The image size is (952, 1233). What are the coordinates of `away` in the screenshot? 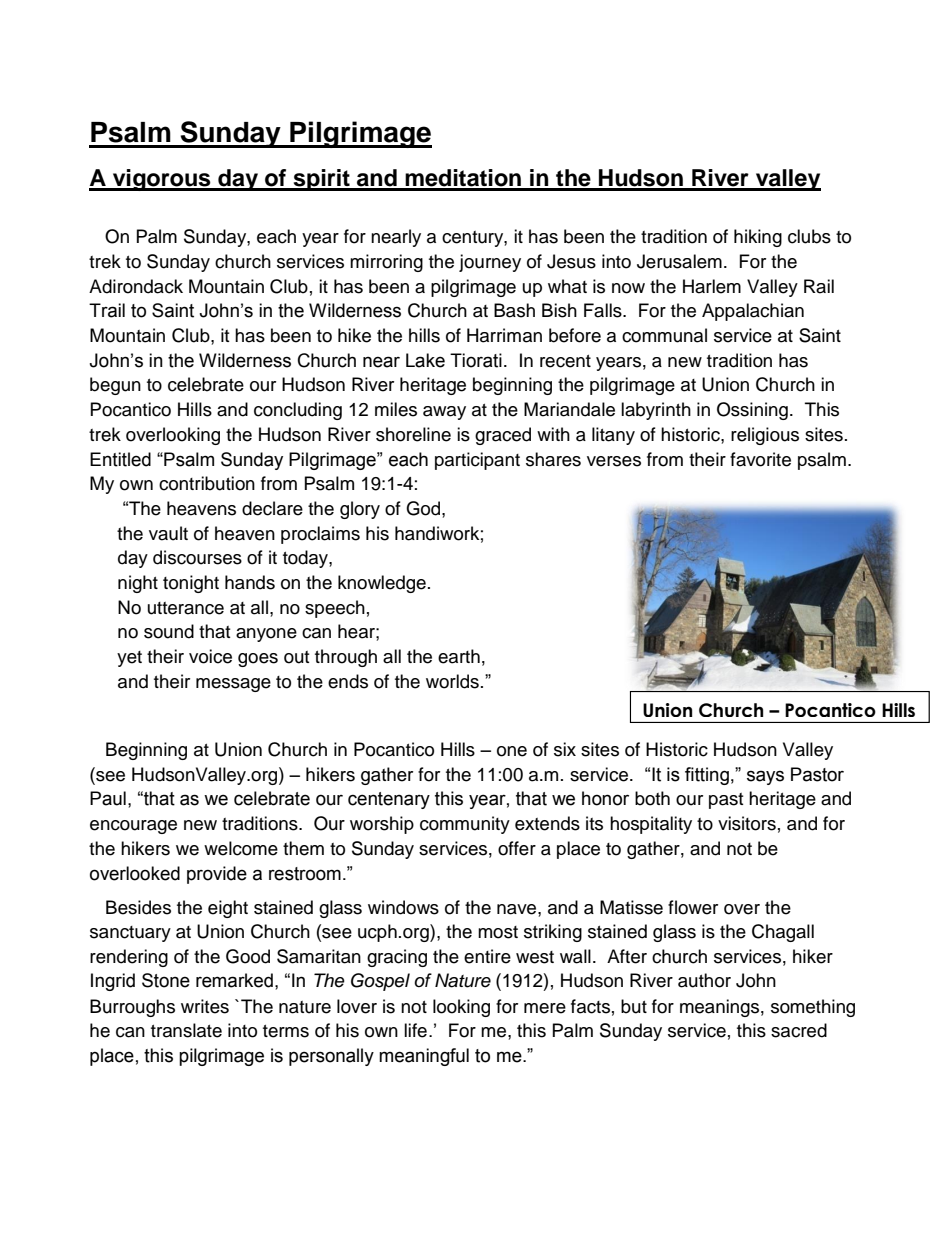 It's located at (444, 413).
